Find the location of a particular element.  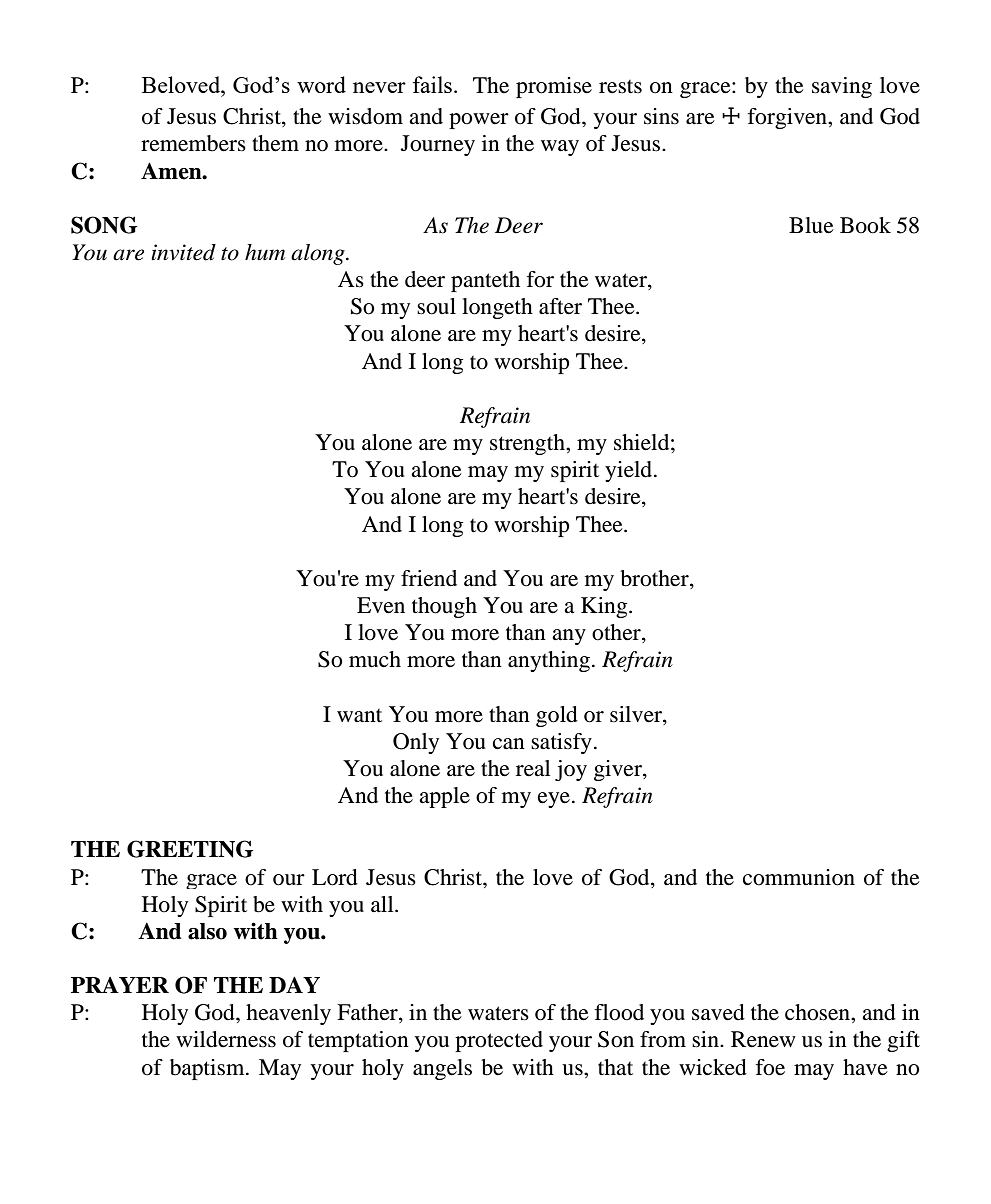

yield is located at coordinates (630, 471).
